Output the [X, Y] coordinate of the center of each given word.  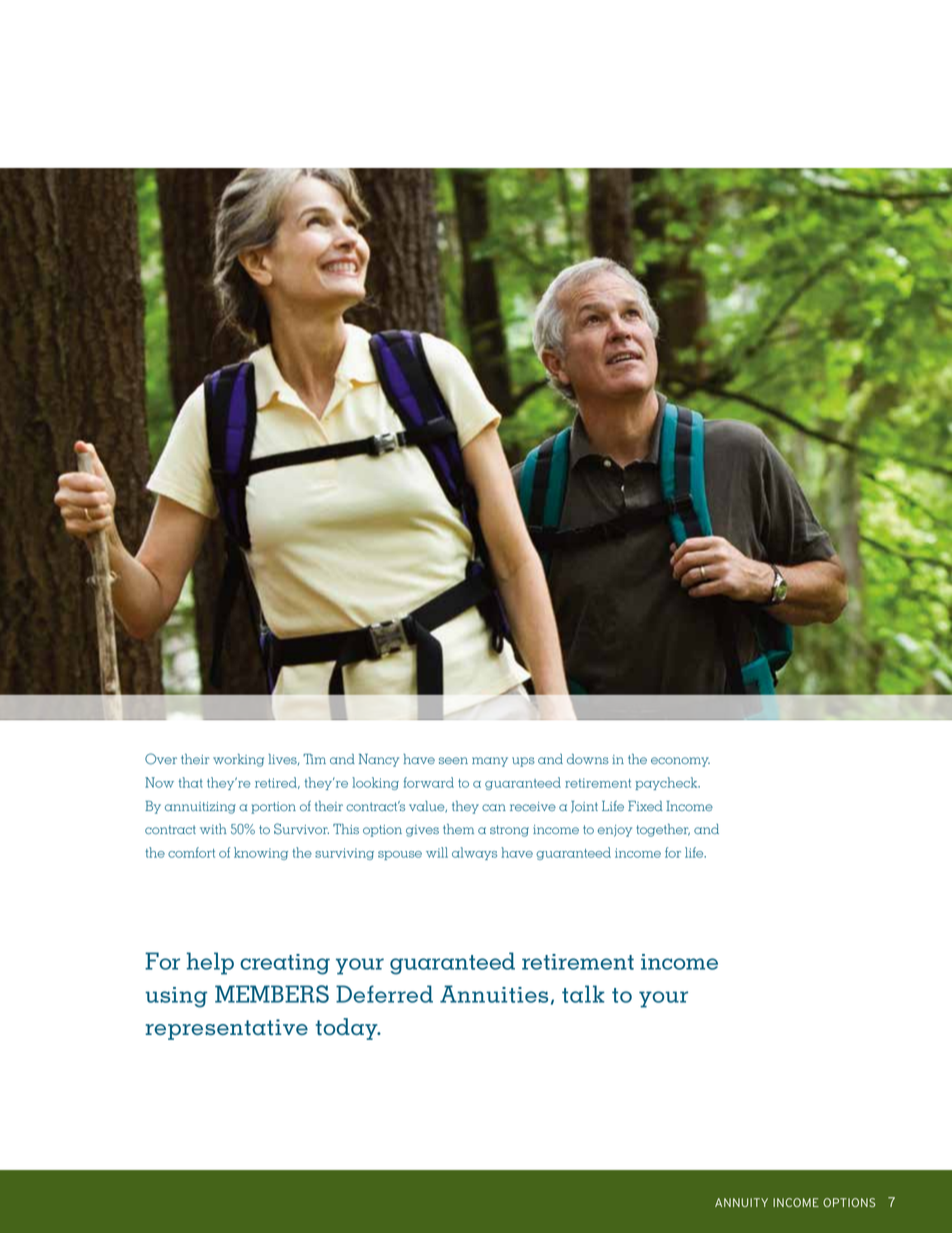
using [176, 997]
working [238, 760]
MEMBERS [272, 994]
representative [226, 1029]
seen [453, 760]
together [663, 830]
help [210, 963]
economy [680, 762]
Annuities [494, 994]
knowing [261, 853]
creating [285, 964]
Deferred [384, 994]
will [437, 852]
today [348, 1029]
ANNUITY [741, 1202]
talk [583, 994]
